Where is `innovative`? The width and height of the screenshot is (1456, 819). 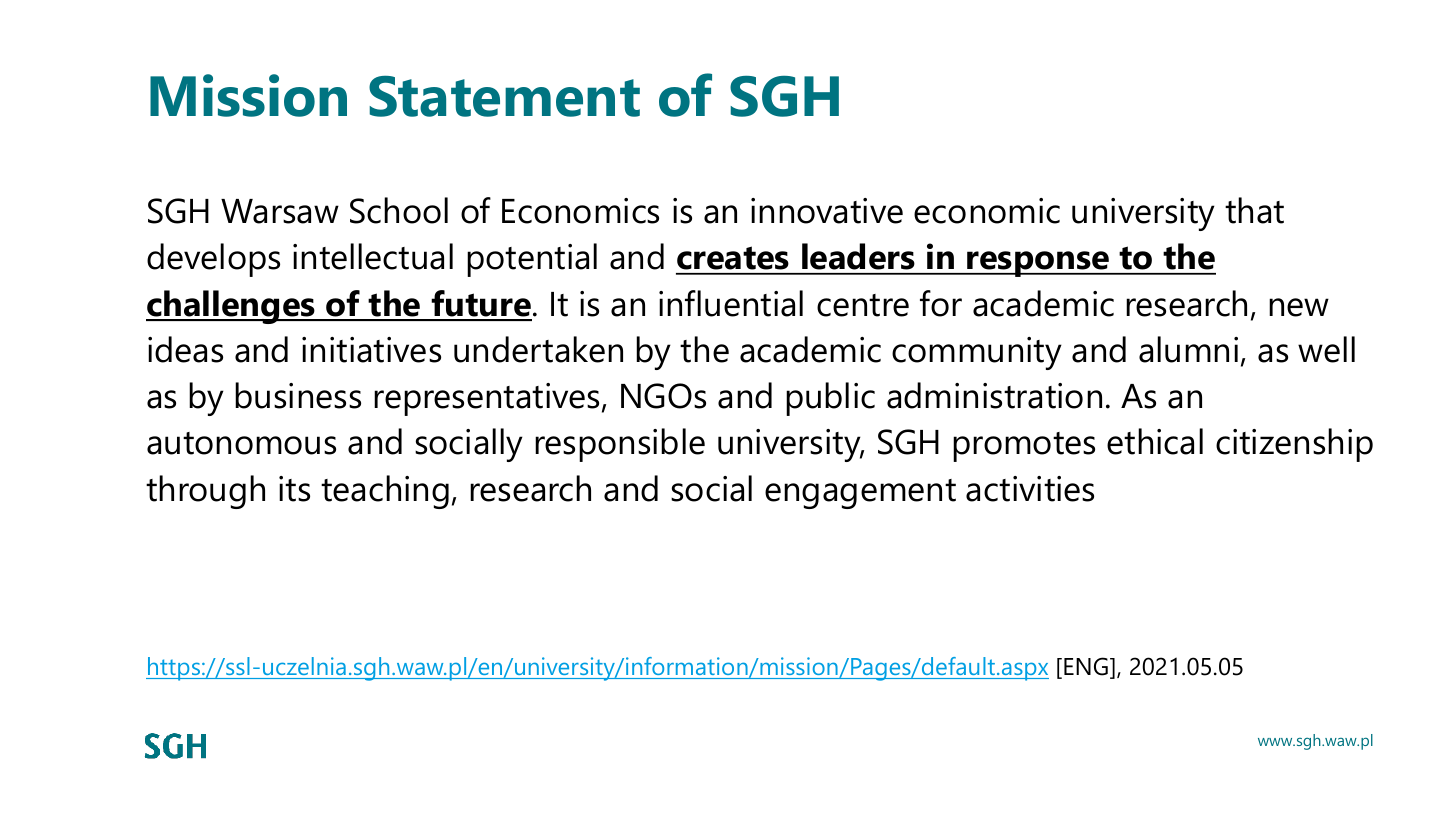
innovative is located at coordinates (827, 211).
